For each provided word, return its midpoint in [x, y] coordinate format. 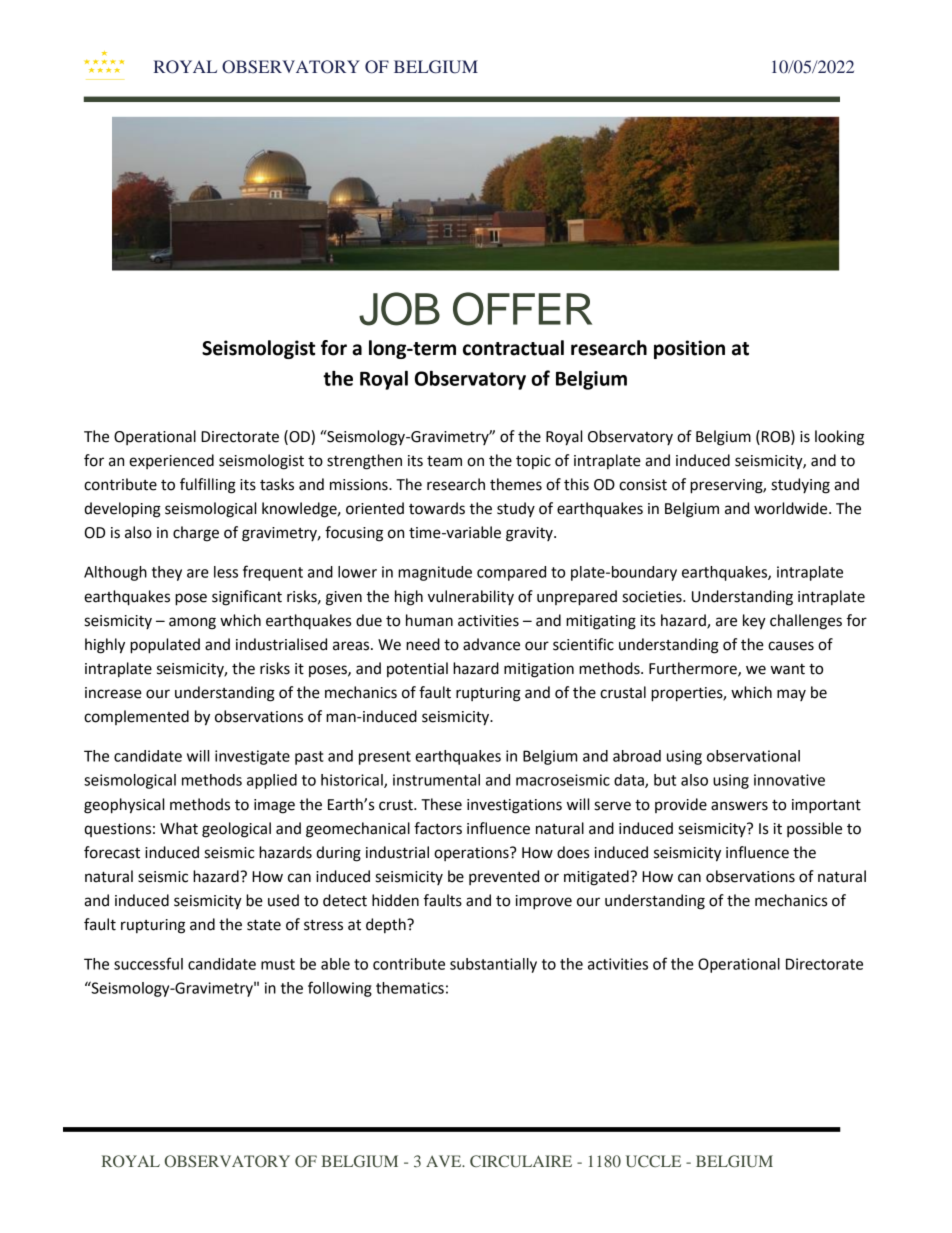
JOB [399, 309]
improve [544, 902]
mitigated [596, 878]
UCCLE [653, 1161]
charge [196, 534]
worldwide [792, 508]
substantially [493, 965]
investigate [252, 757]
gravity [530, 534]
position [689, 349]
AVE [445, 1161]
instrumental [436, 780]
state [264, 925]
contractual [513, 348]
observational [753, 756]
